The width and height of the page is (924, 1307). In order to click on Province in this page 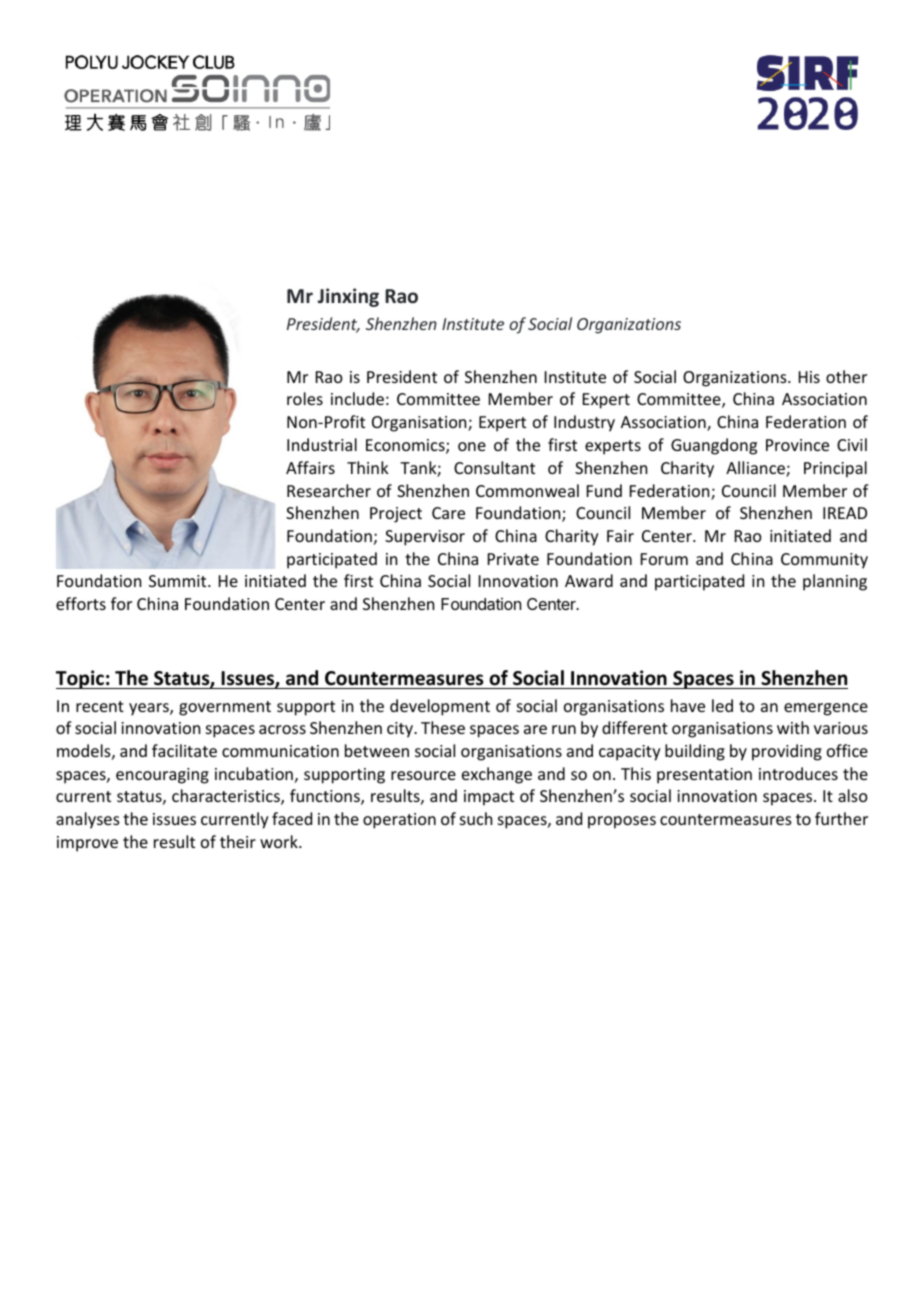, I will do `click(797, 445)`.
